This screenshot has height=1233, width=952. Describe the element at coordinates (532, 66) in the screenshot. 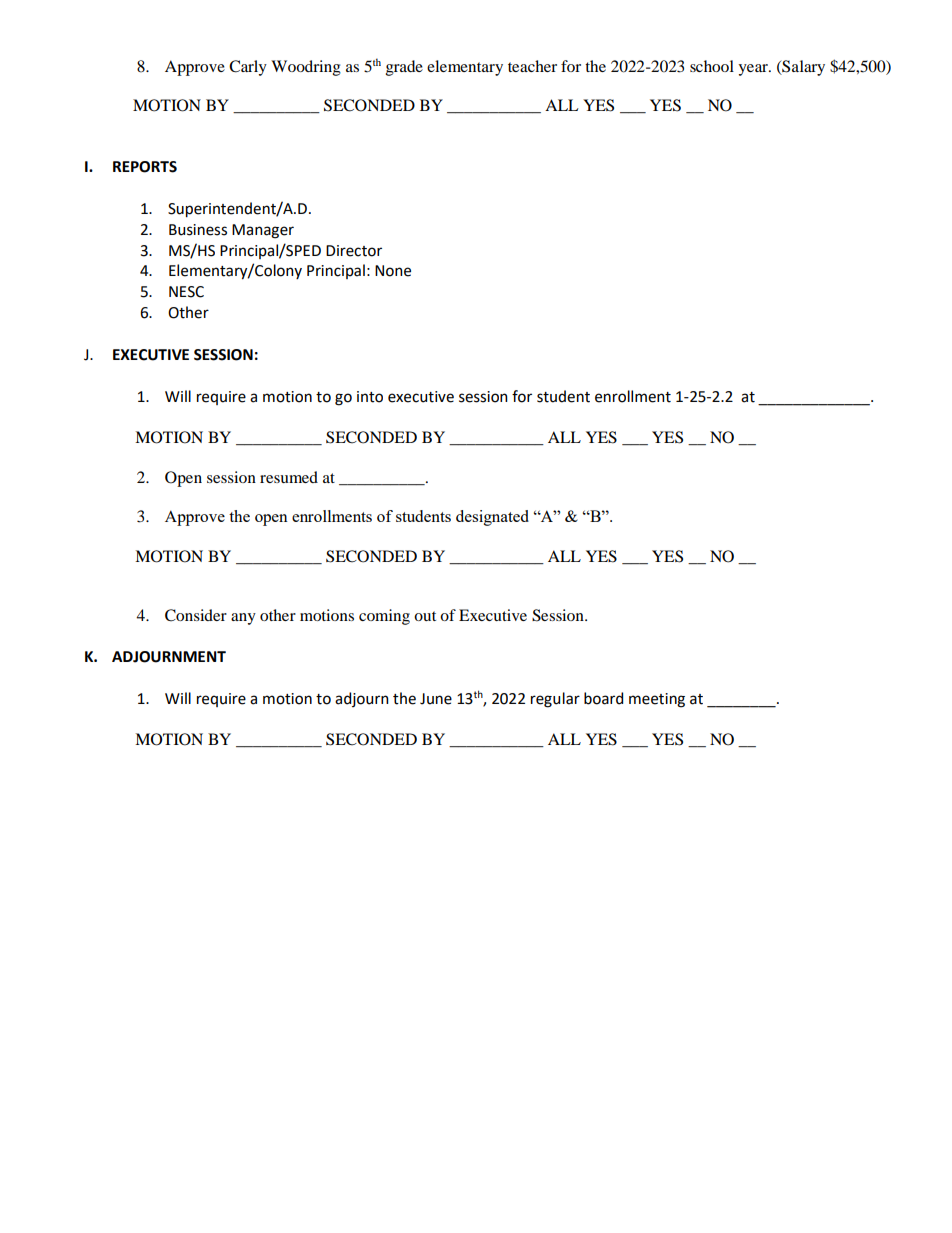

I see `teacher` at that location.
